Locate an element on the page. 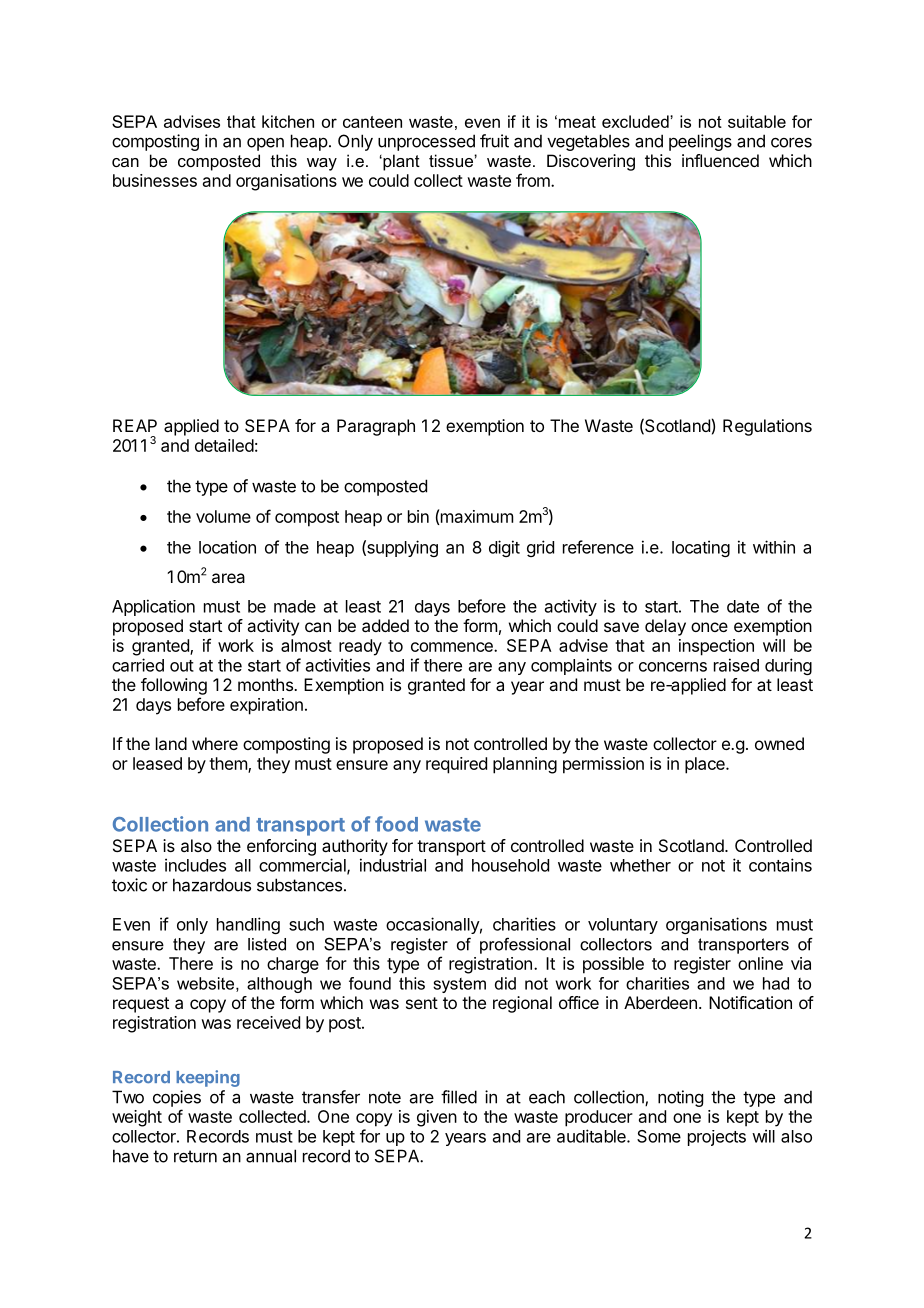  digit is located at coordinates (504, 548).
